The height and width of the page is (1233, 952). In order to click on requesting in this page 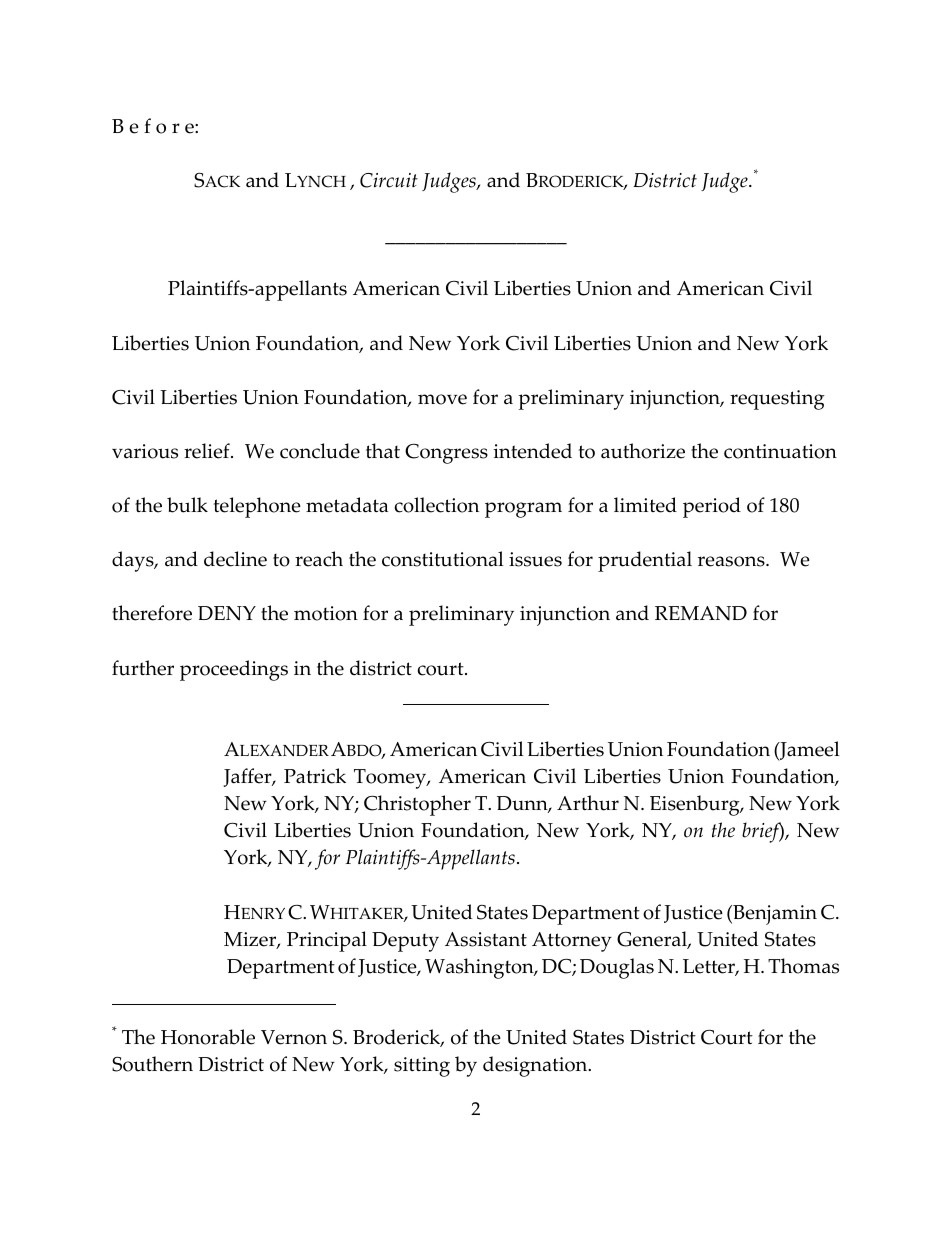, I will do `click(777, 400)`.
